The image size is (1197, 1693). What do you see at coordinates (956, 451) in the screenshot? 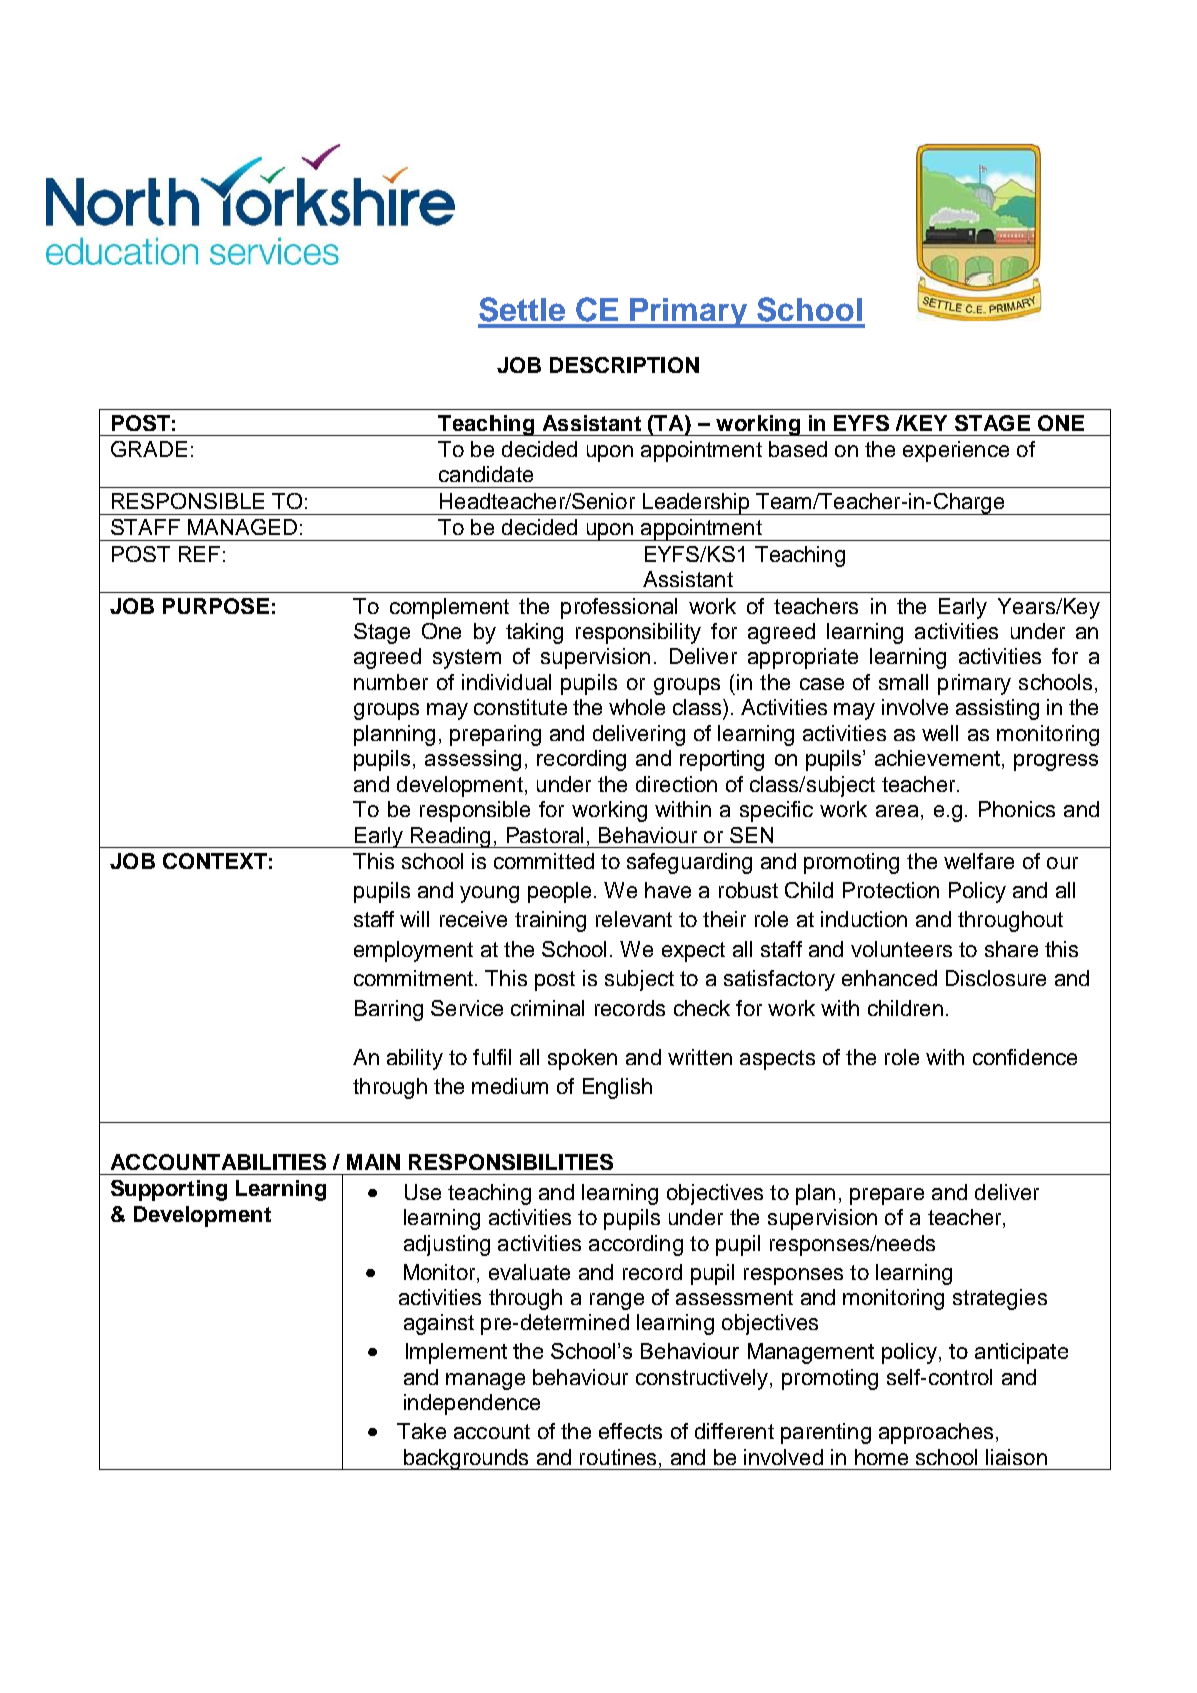
I see `experience` at bounding box center [956, 451].
